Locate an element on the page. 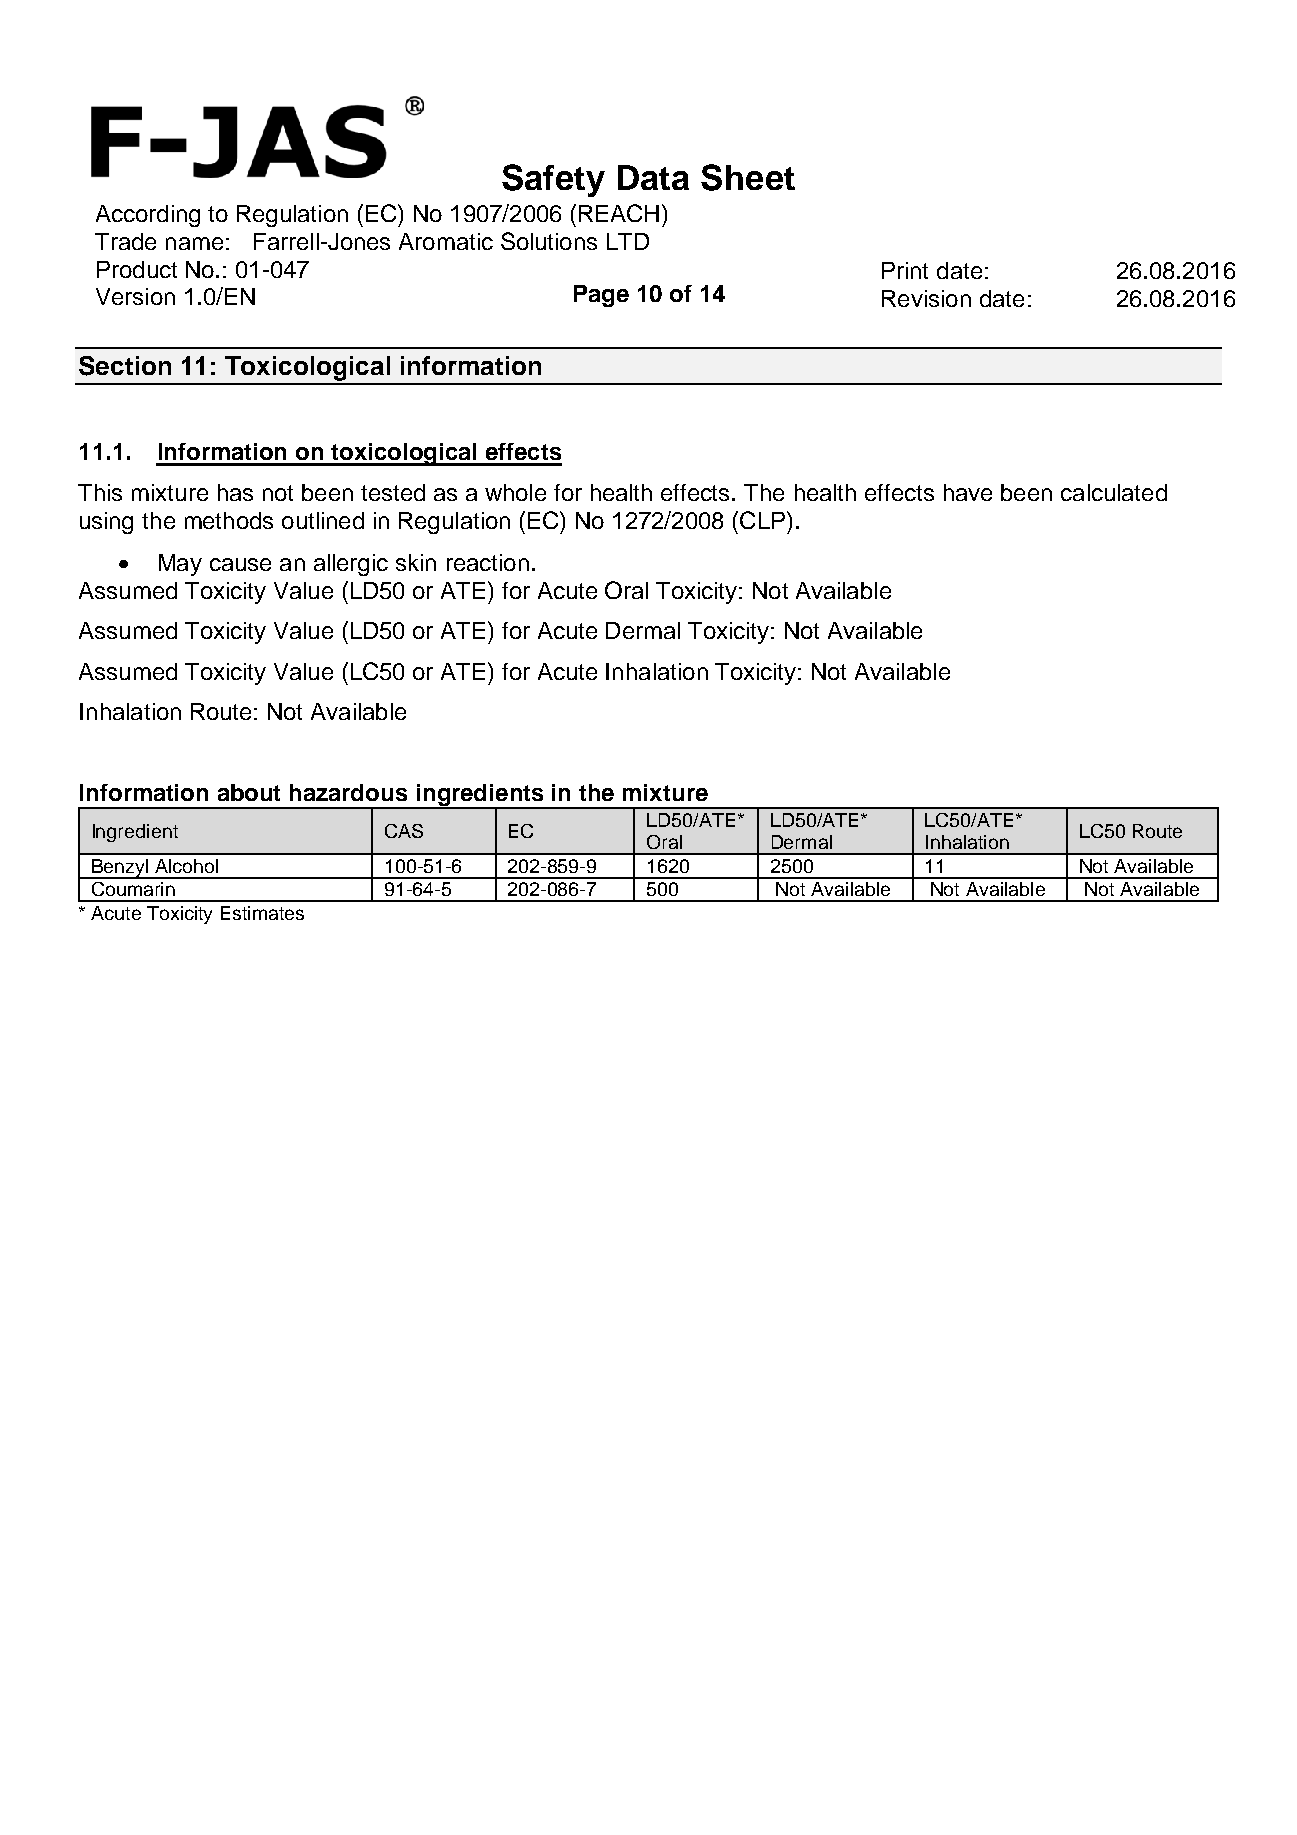 Image resolution: width=1297 pixels, height=1835 pixels. REACH is located at coordinates (619, 213).
